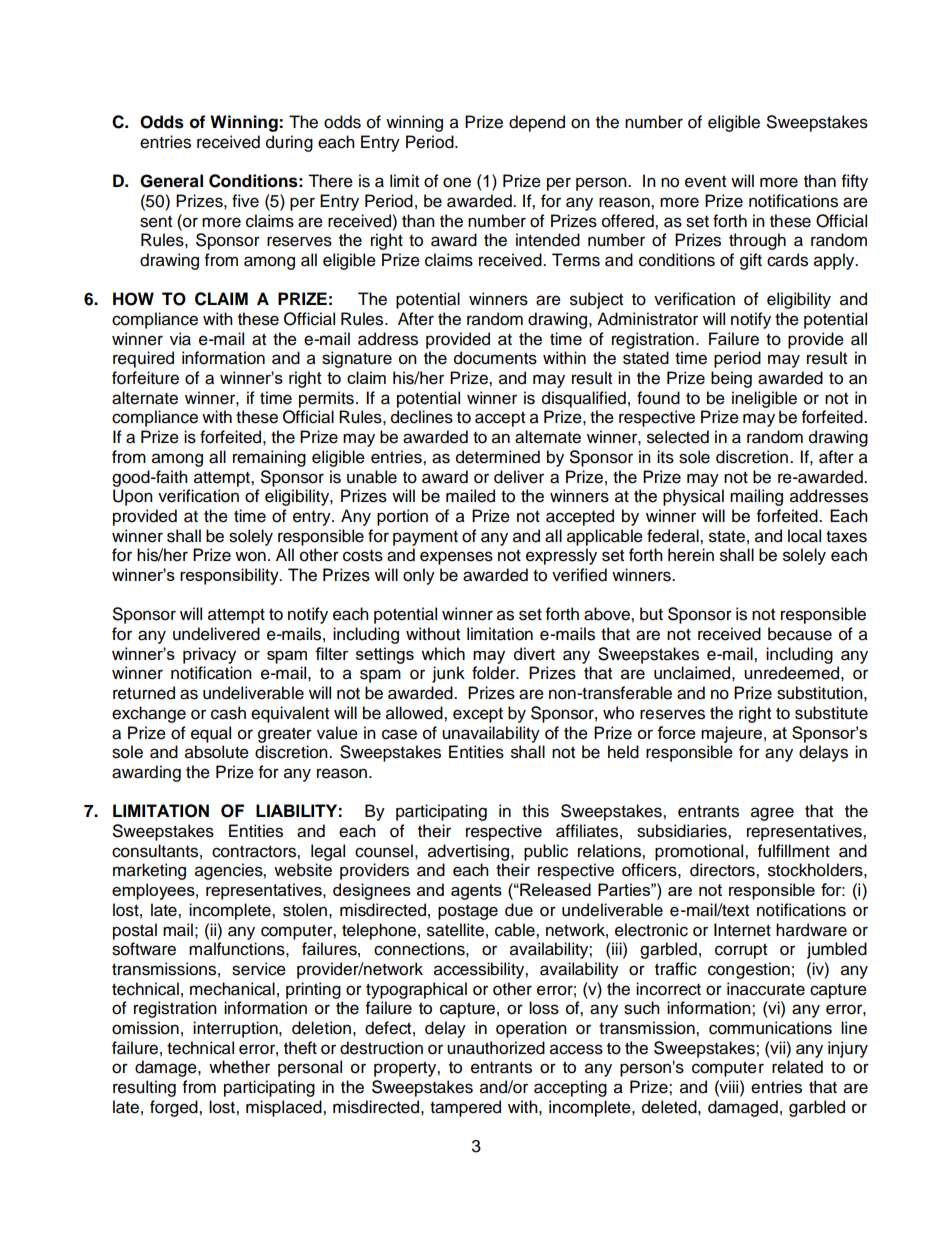 Image resolution: width=952 pixels, height=1233 pixels. Describe the element at coordinates (171, 181) in the image. I see `General` at that location.
